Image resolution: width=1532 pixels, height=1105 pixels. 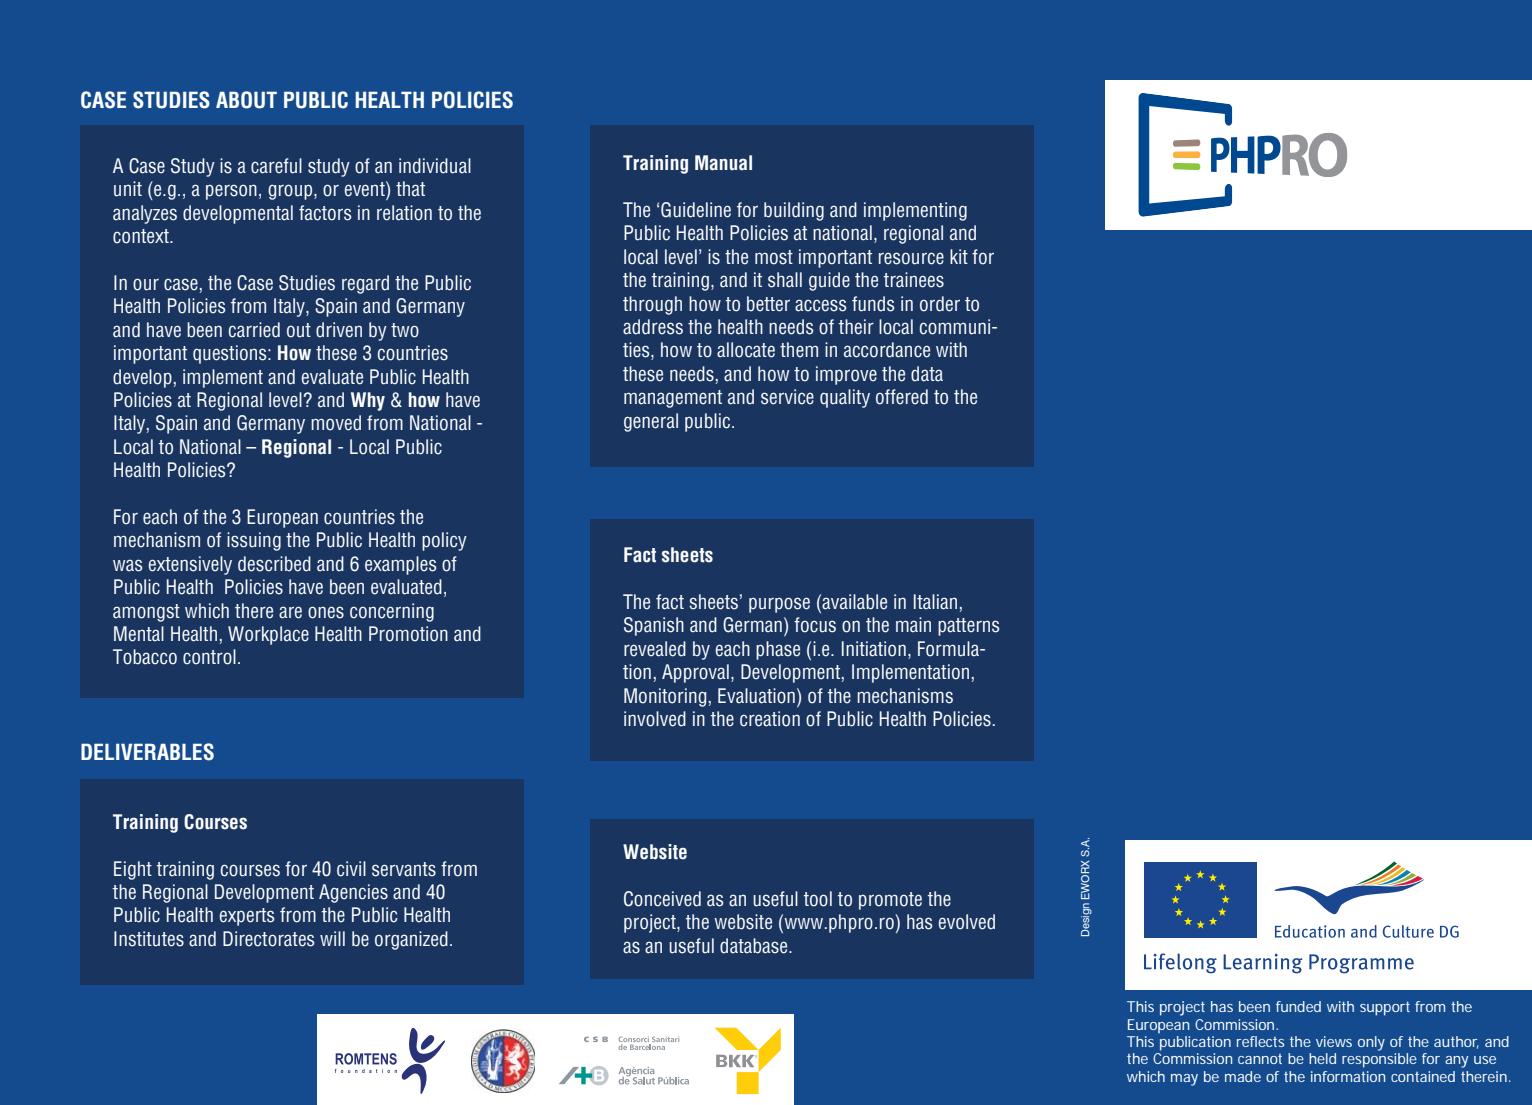 I want to click on evolved, so click(x=967, y=922).
